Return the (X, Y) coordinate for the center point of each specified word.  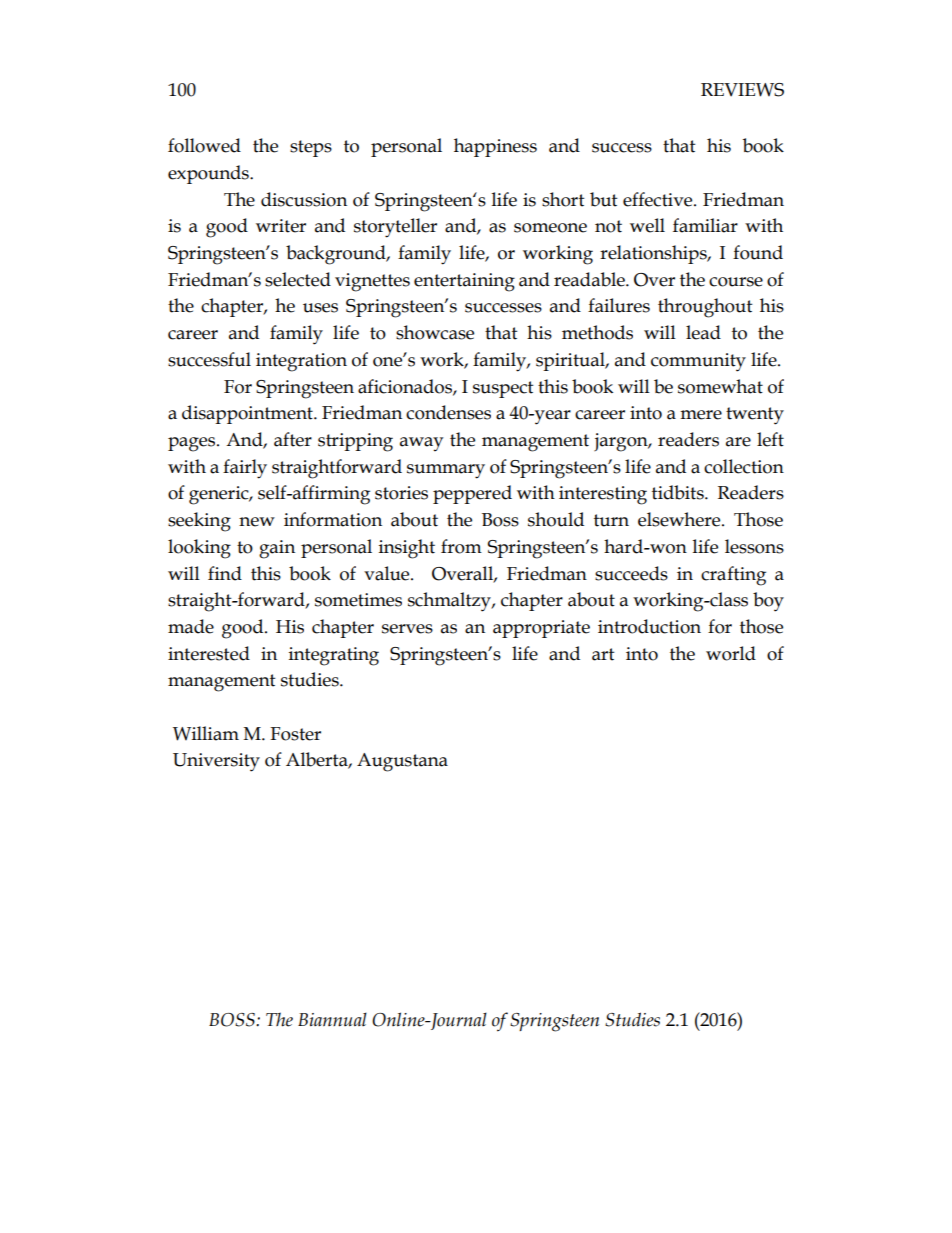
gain (277, 549)
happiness (495, 147)
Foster (295, 734)
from (461, 546)
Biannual (332, 1019)
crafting (733, 576)
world (731, 653)
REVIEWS (742, 90)
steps (311, 148)
